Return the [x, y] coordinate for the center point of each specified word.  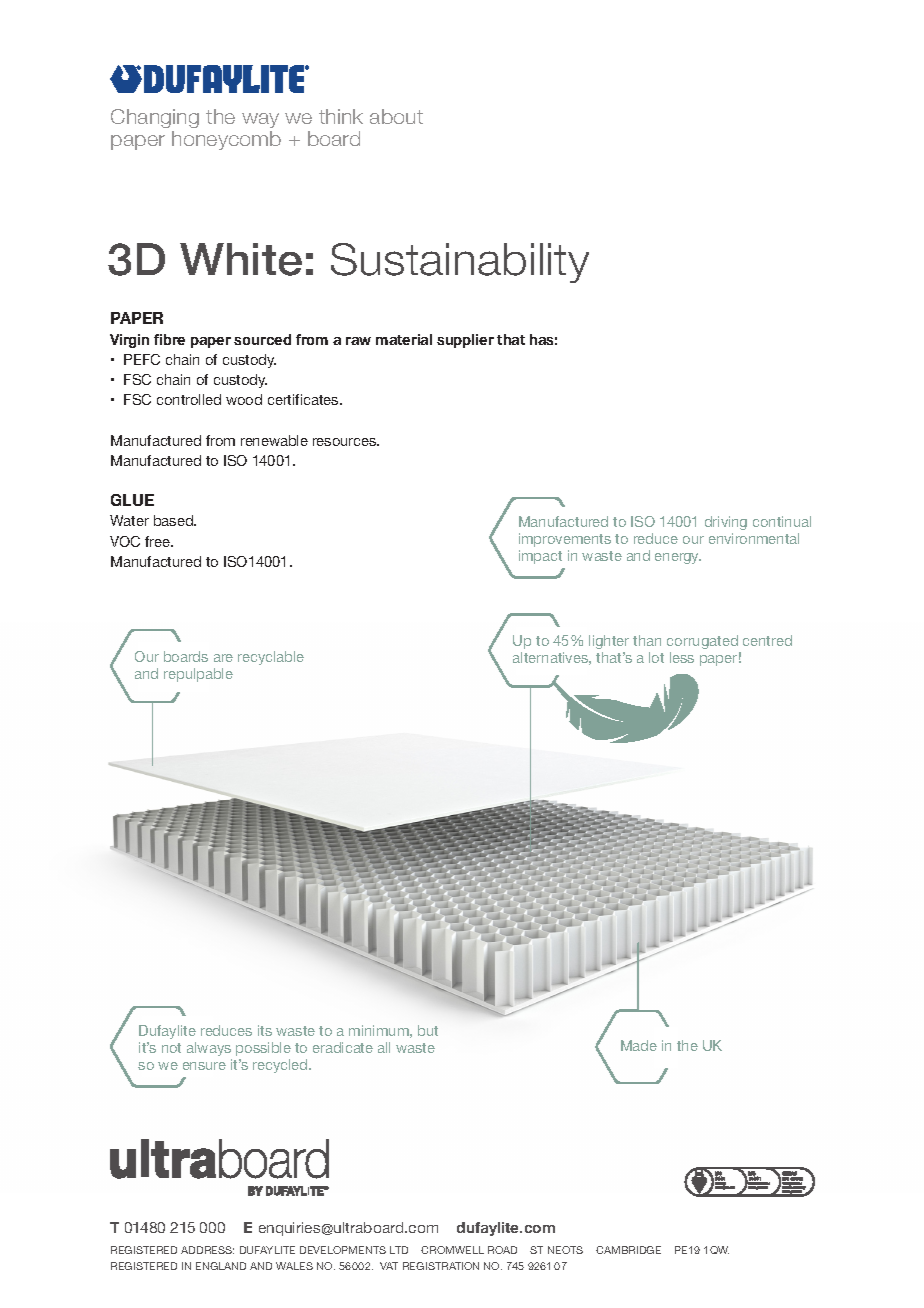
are [223, 658]
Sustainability [460, 263]
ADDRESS [207, 1250]
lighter [609, 642]
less [682, 657]
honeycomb [226, 140]
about [396, 116]
